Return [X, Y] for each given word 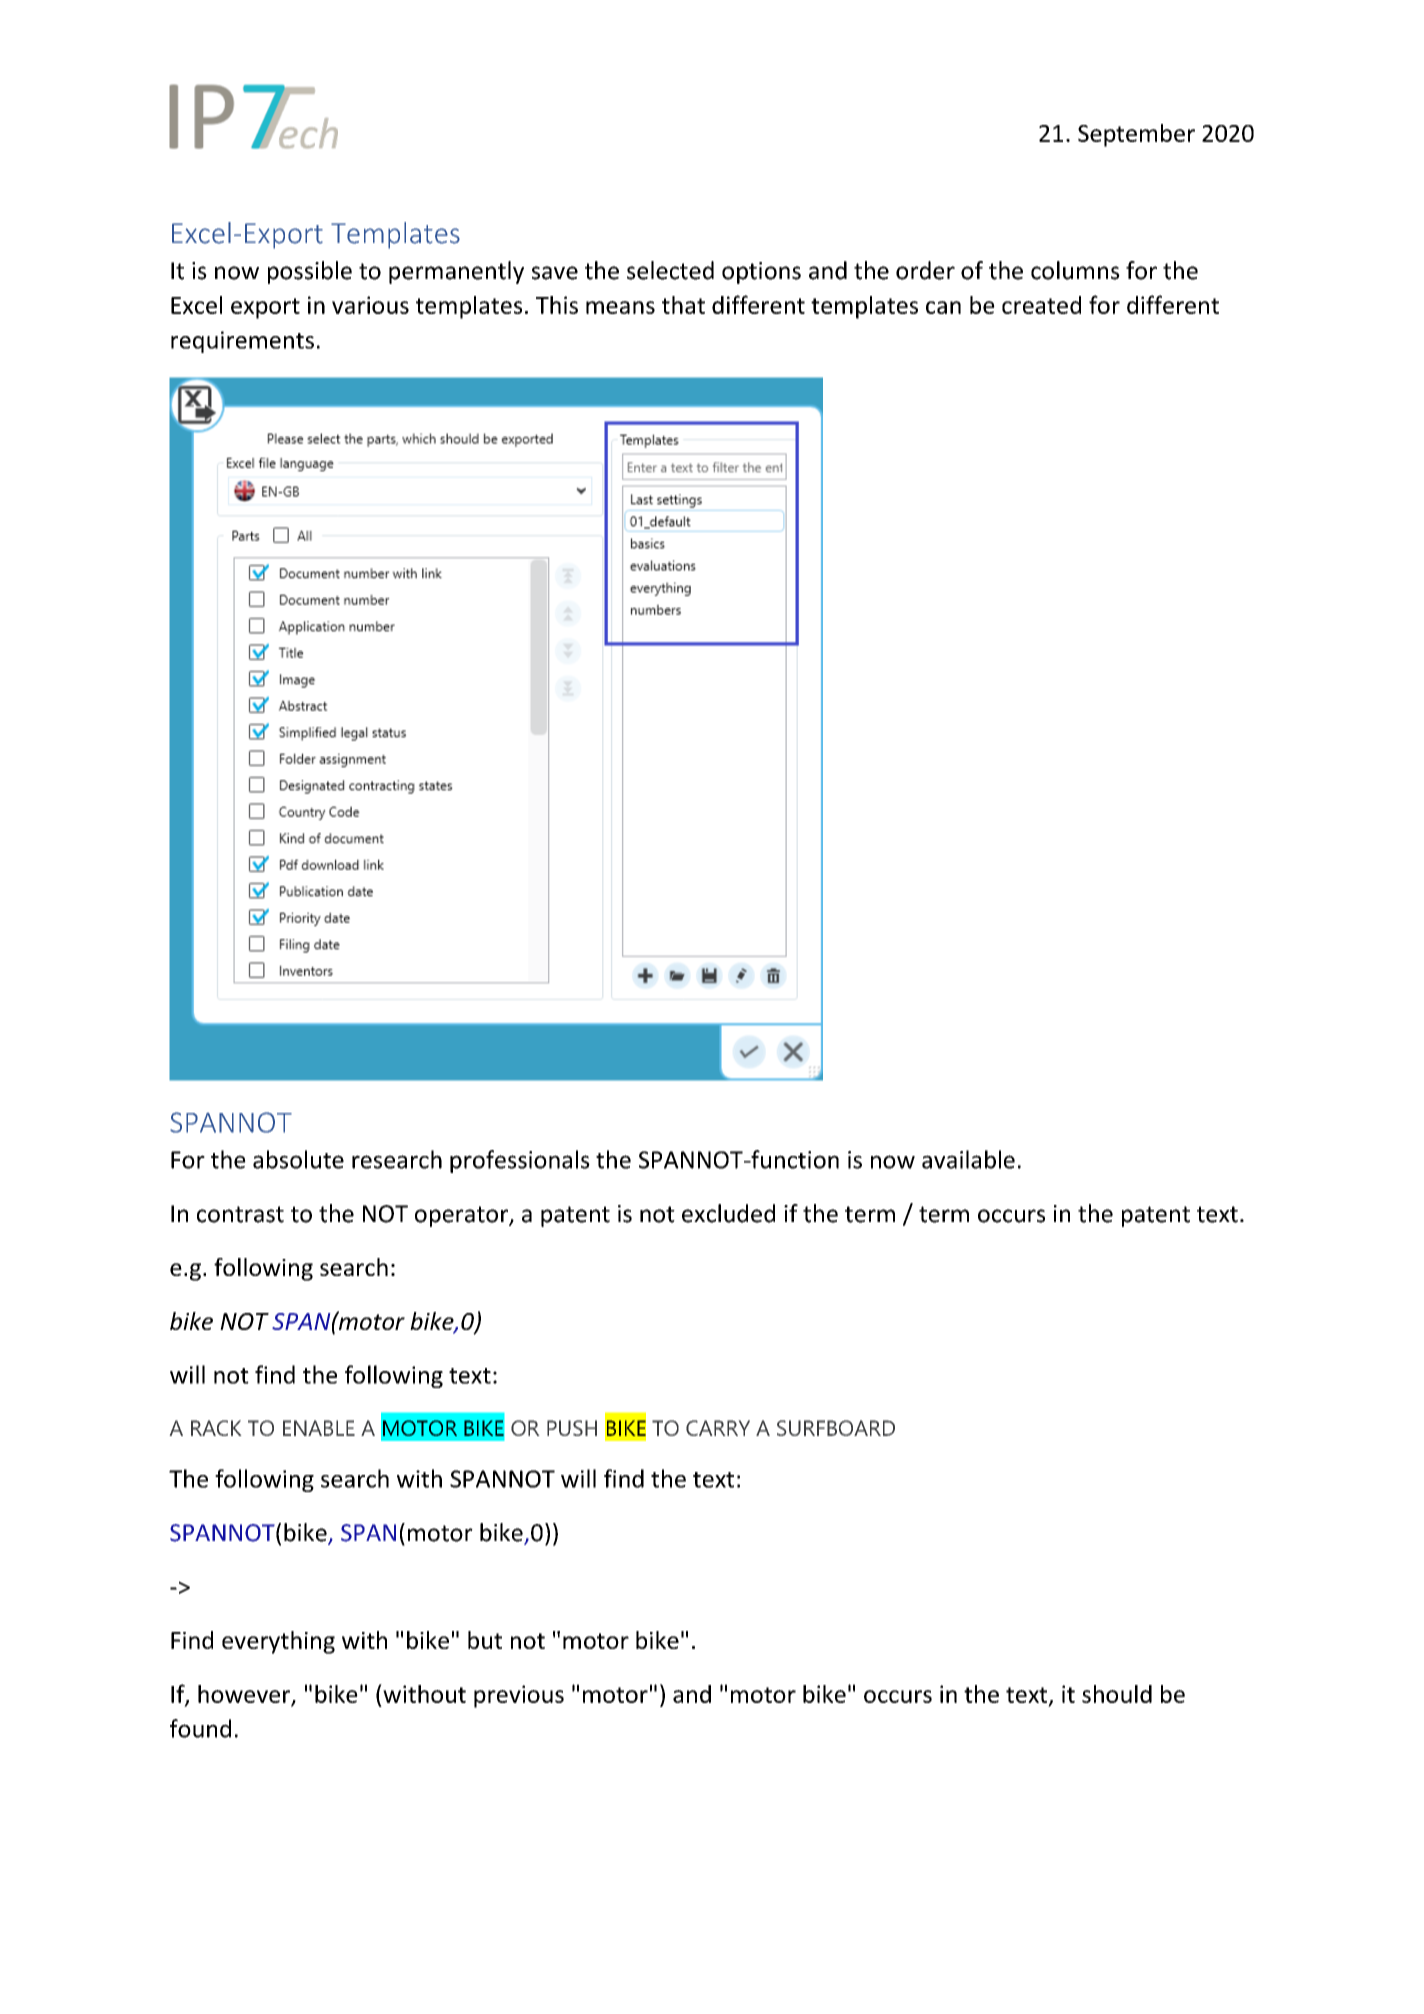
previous [519, 1696]
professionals [520, 1161]
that [683, 305]
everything [278, 1642]
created [1041, 305]
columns [1075, 270]
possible [310, 272]
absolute [298, 1159]
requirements [242, 342]
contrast [240, 1214]
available [968, 1159]
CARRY [718, 1428]
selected [670, 270]
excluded [728, 1213]
